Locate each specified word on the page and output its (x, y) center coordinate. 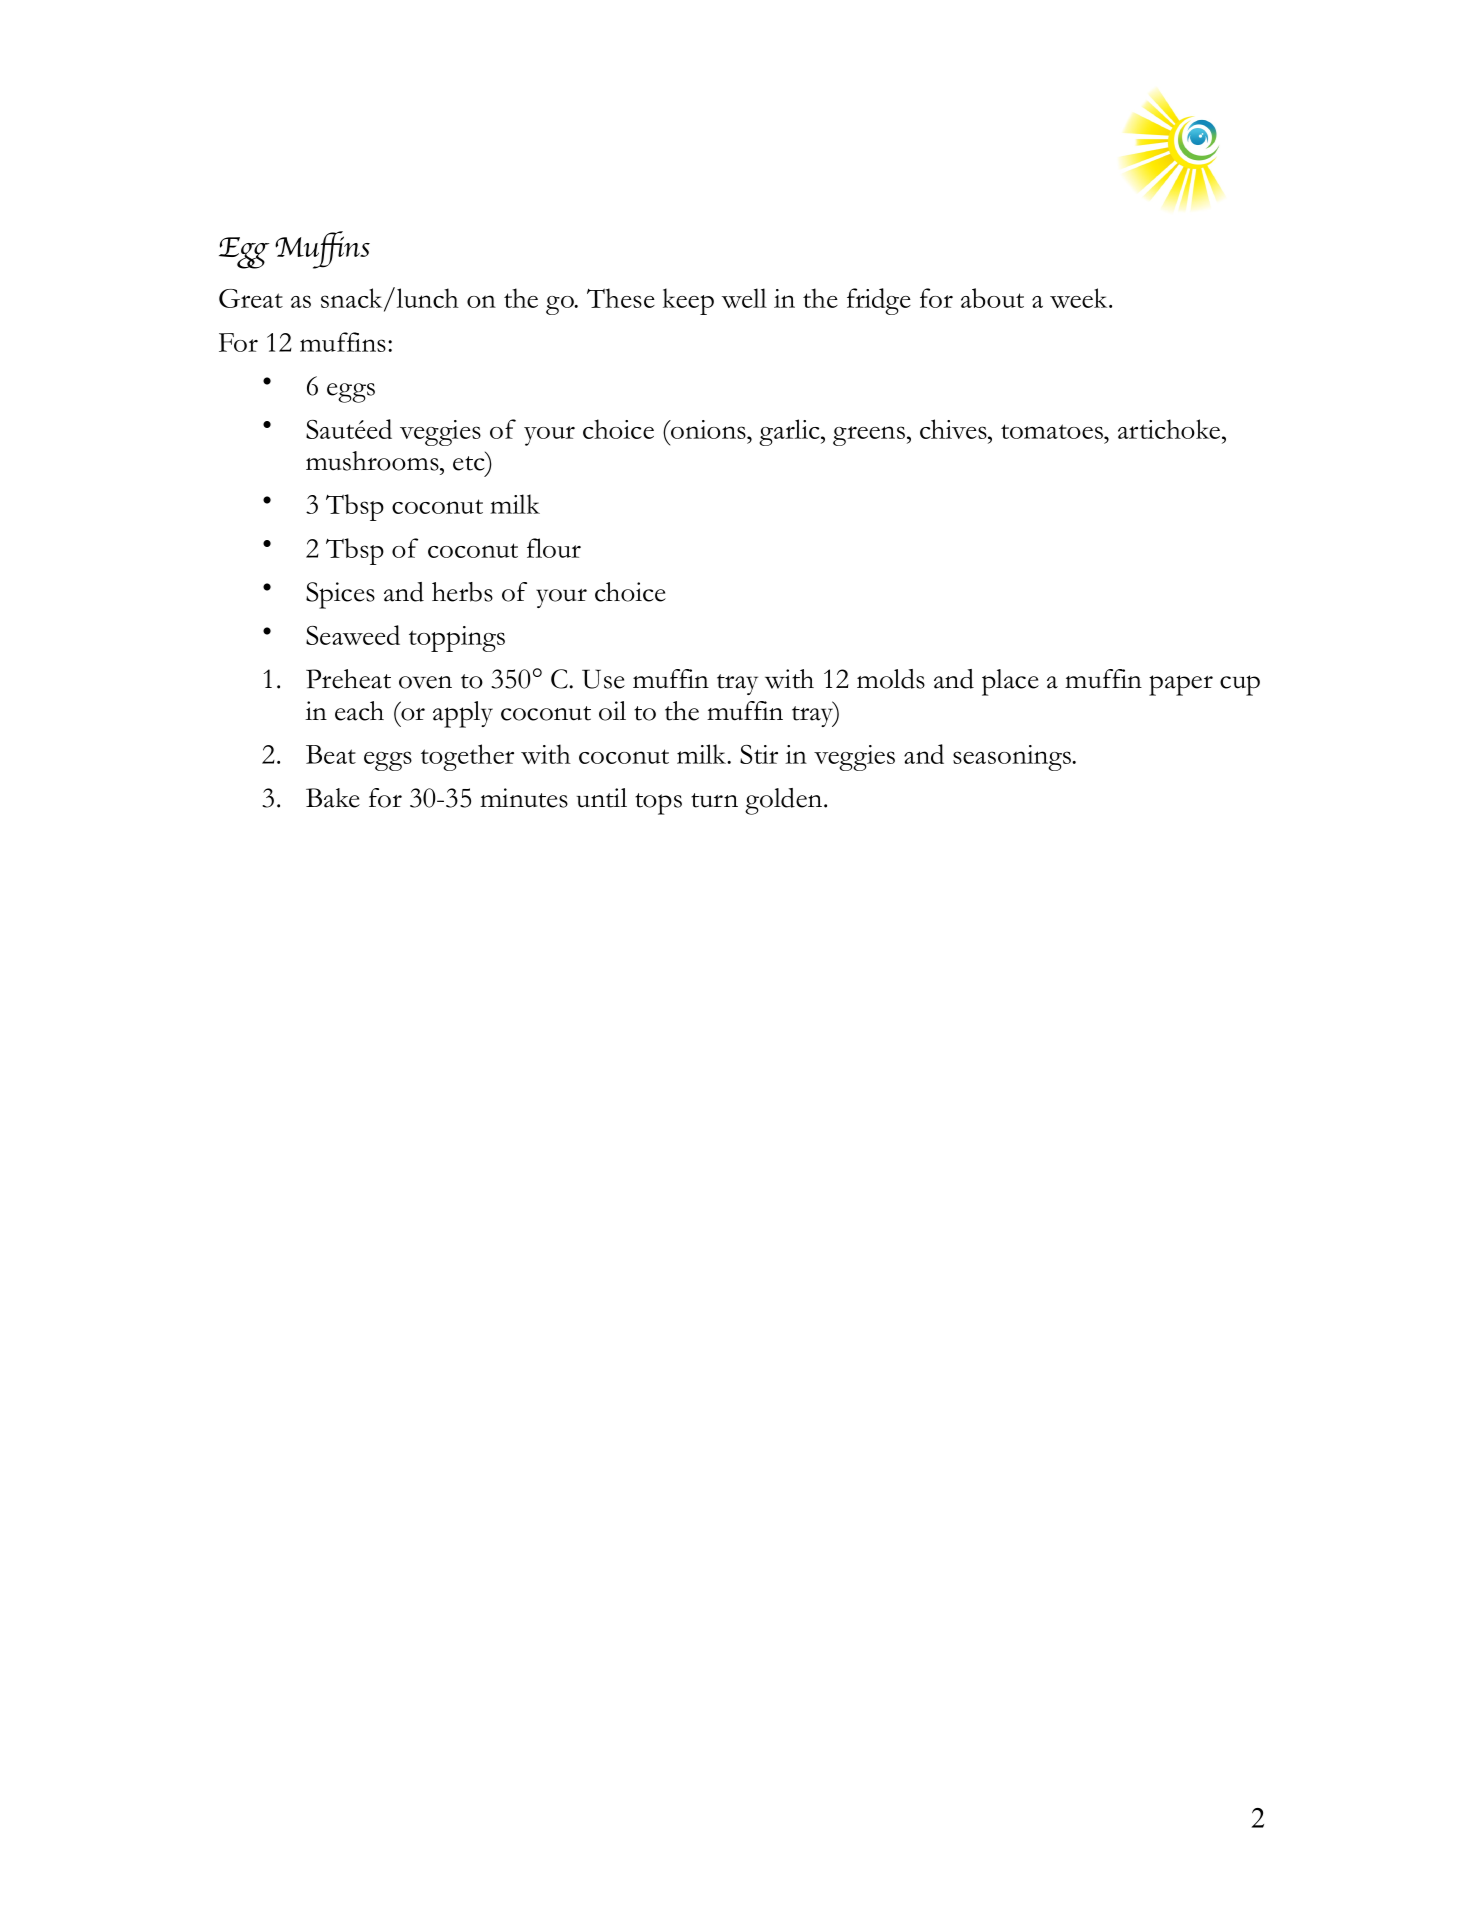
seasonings (1013, 758)
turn (714, 800)
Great (251, 298)
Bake (333, 798)
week (1080, 298)
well (744, 298)
